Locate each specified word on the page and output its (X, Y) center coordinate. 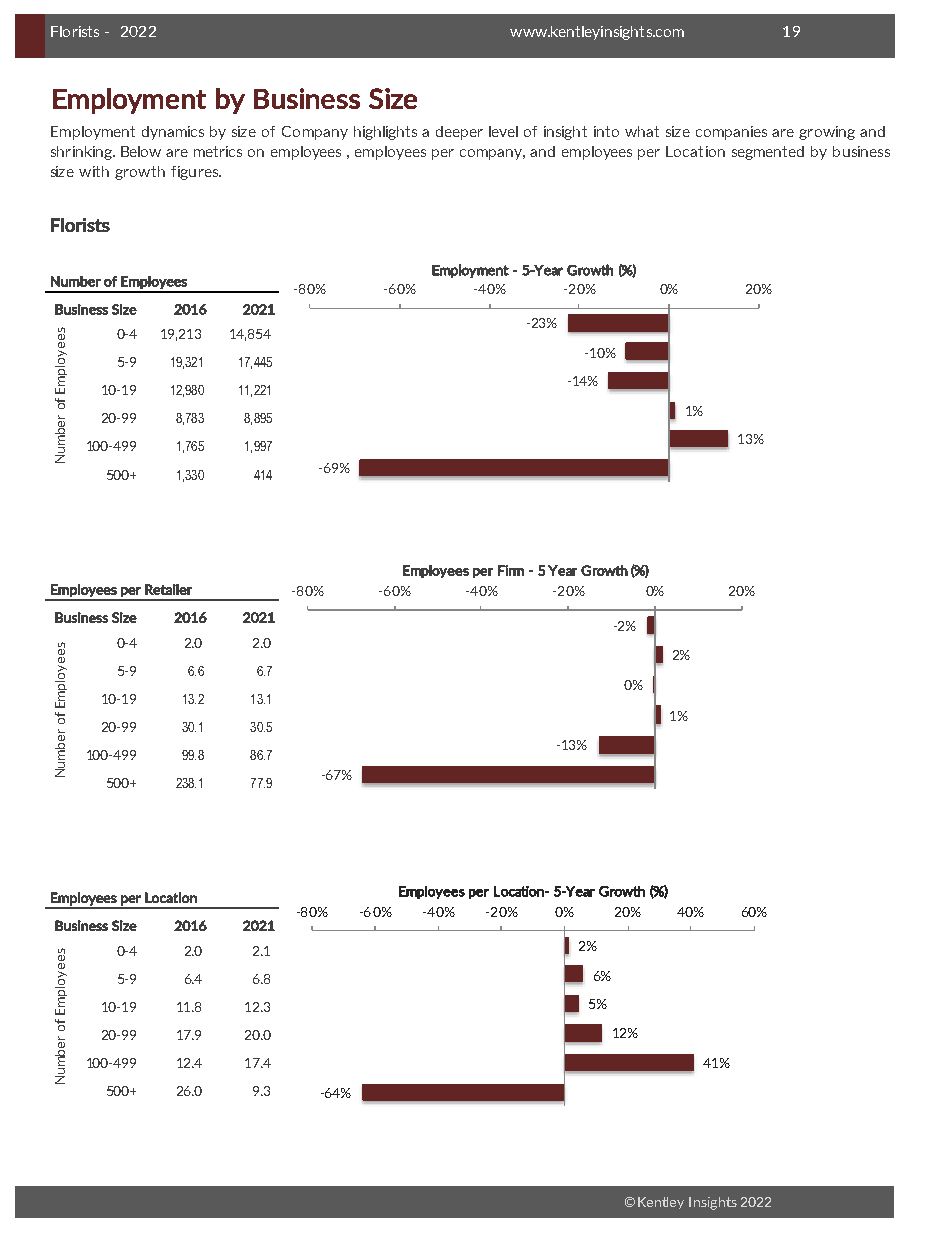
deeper (459, 133)
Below (141, 151)
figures (195, 173)
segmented (768, 153)
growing (827, 133)
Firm (511, 570)
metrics (218, 151)
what (642, 131)
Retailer (168, 589)
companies (731, 133)
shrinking (82, 153)
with (94, 171)
